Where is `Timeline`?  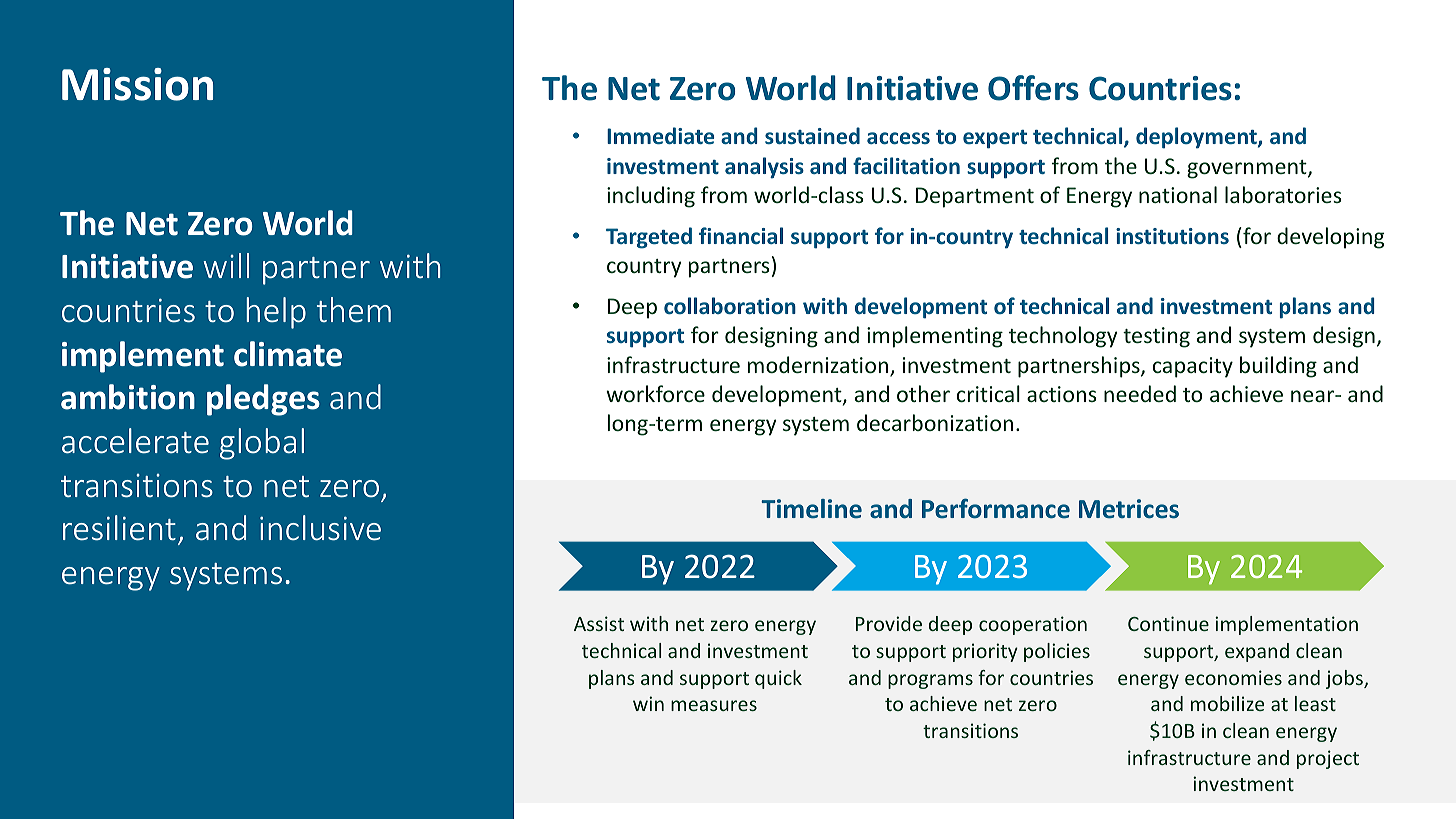
Timeline is located at coordinates (811, 509).
